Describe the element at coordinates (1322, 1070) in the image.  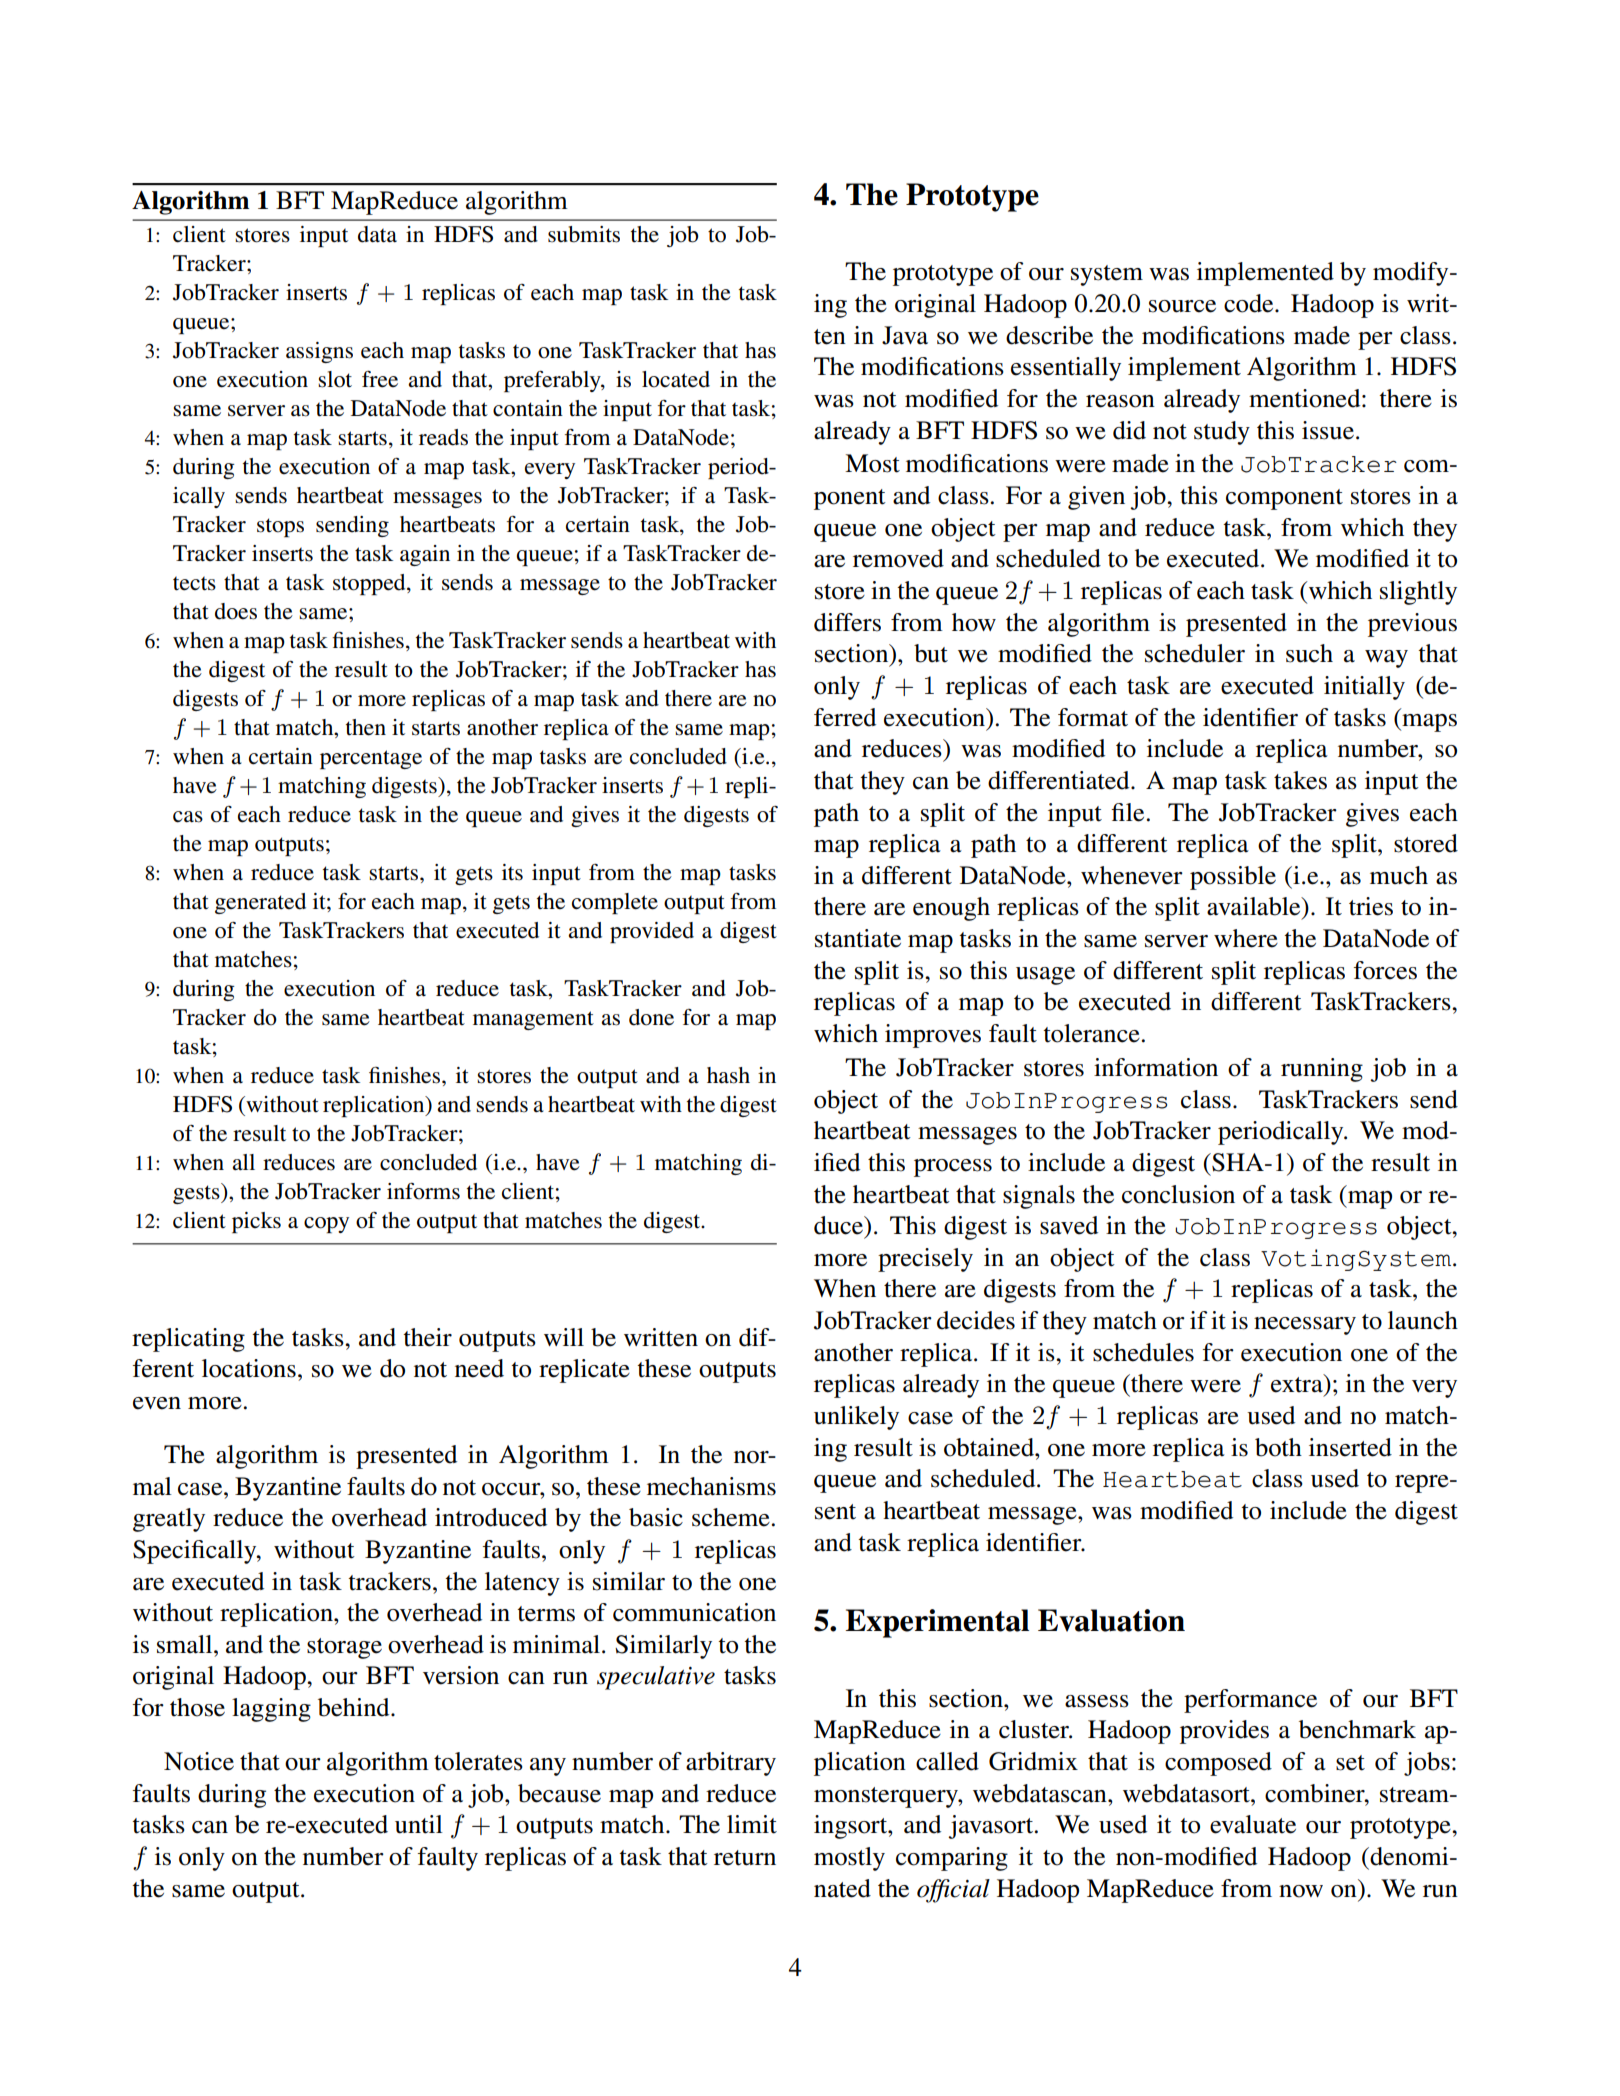
I see `running` at that location.
